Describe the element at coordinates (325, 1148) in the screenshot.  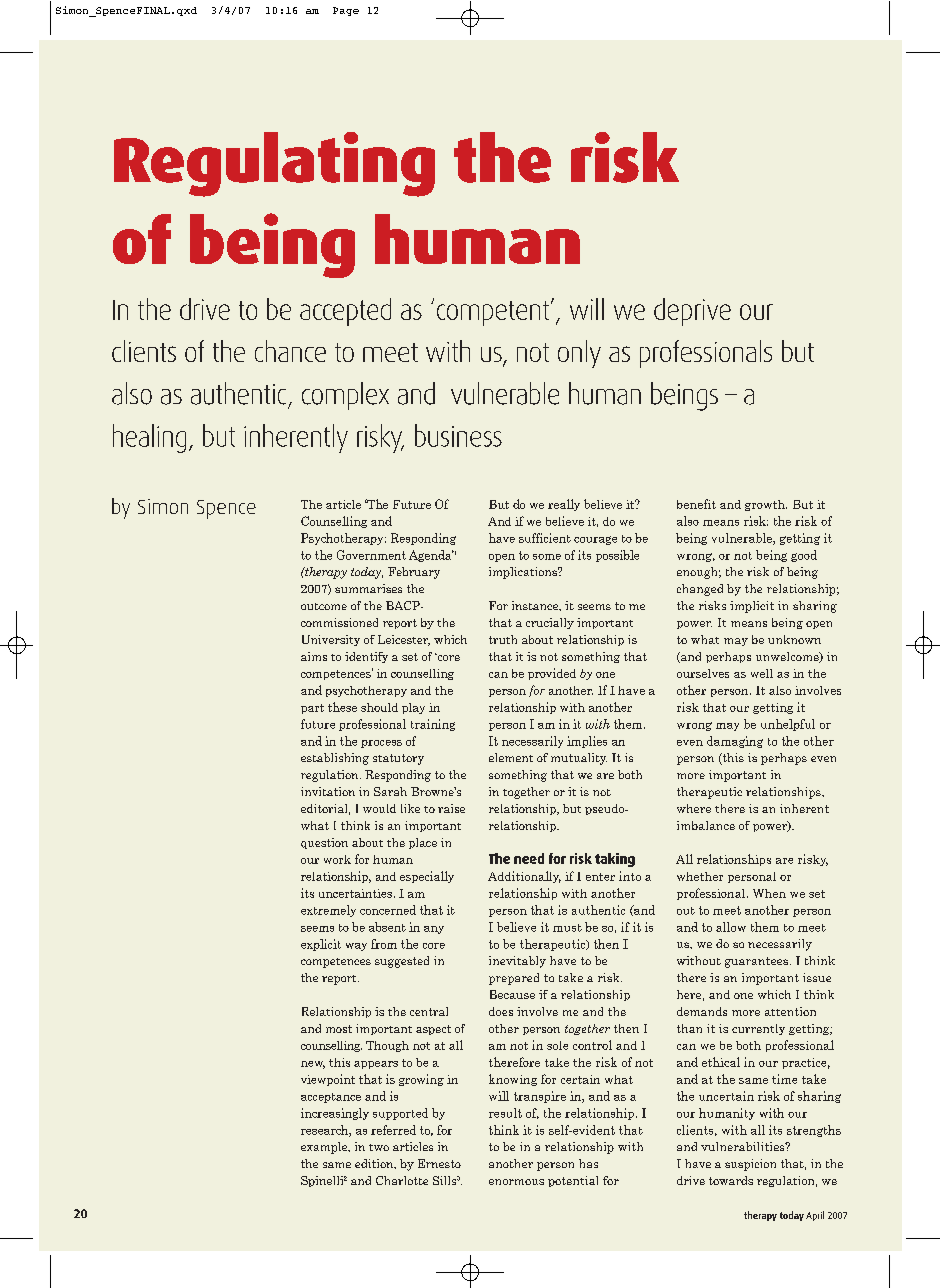
I see `example` at that location.
